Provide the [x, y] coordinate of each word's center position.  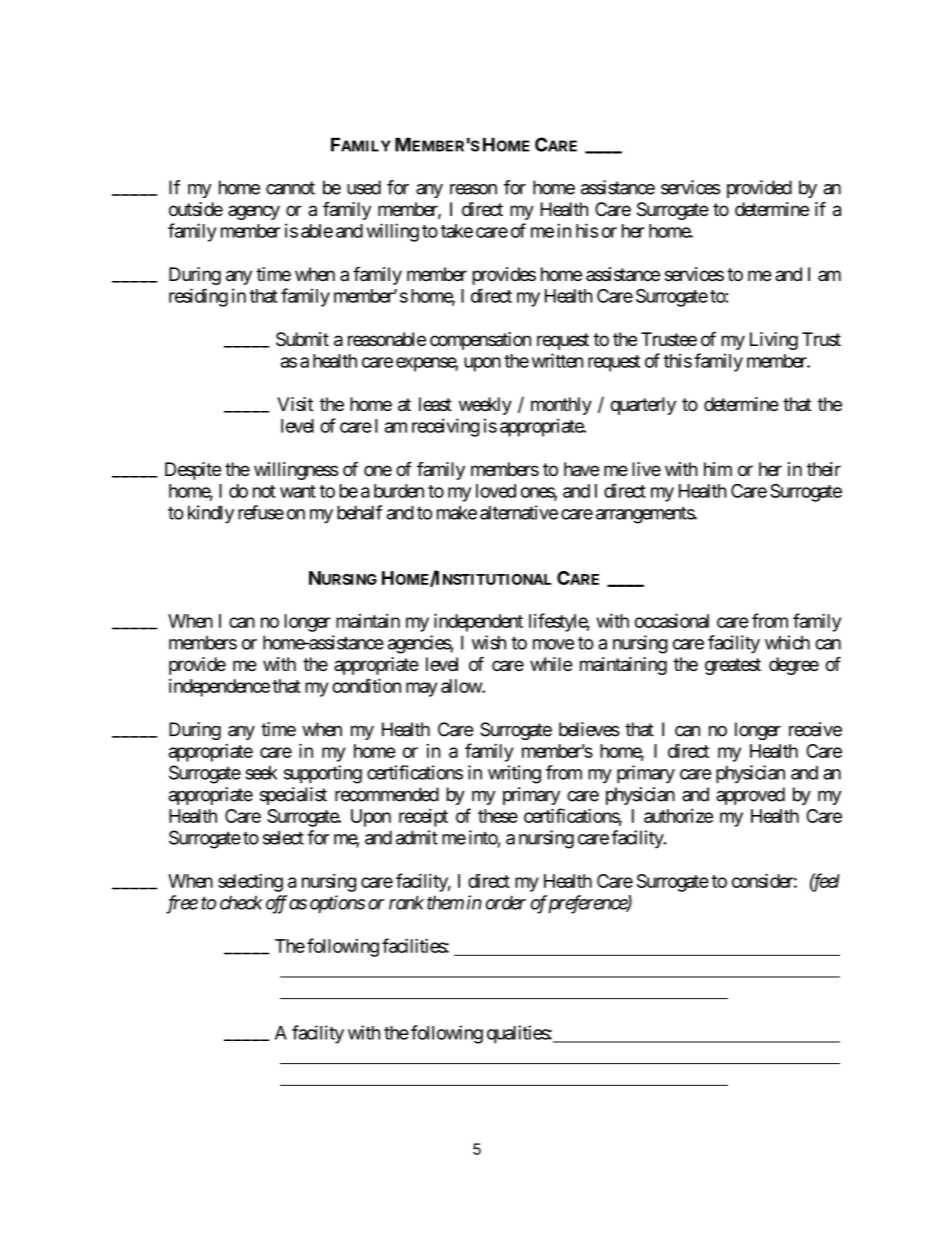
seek [261, 772]
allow [462, 686]
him [718, 469]
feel [825, 882]
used [364, 187]
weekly [485, 406]
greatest [733, 666]
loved [496, 491]
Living [774, 341]
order [506, 902]
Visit [295, 404]
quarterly [643, 406]
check [241, 902]
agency [254, 212]
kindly [211, 514]
